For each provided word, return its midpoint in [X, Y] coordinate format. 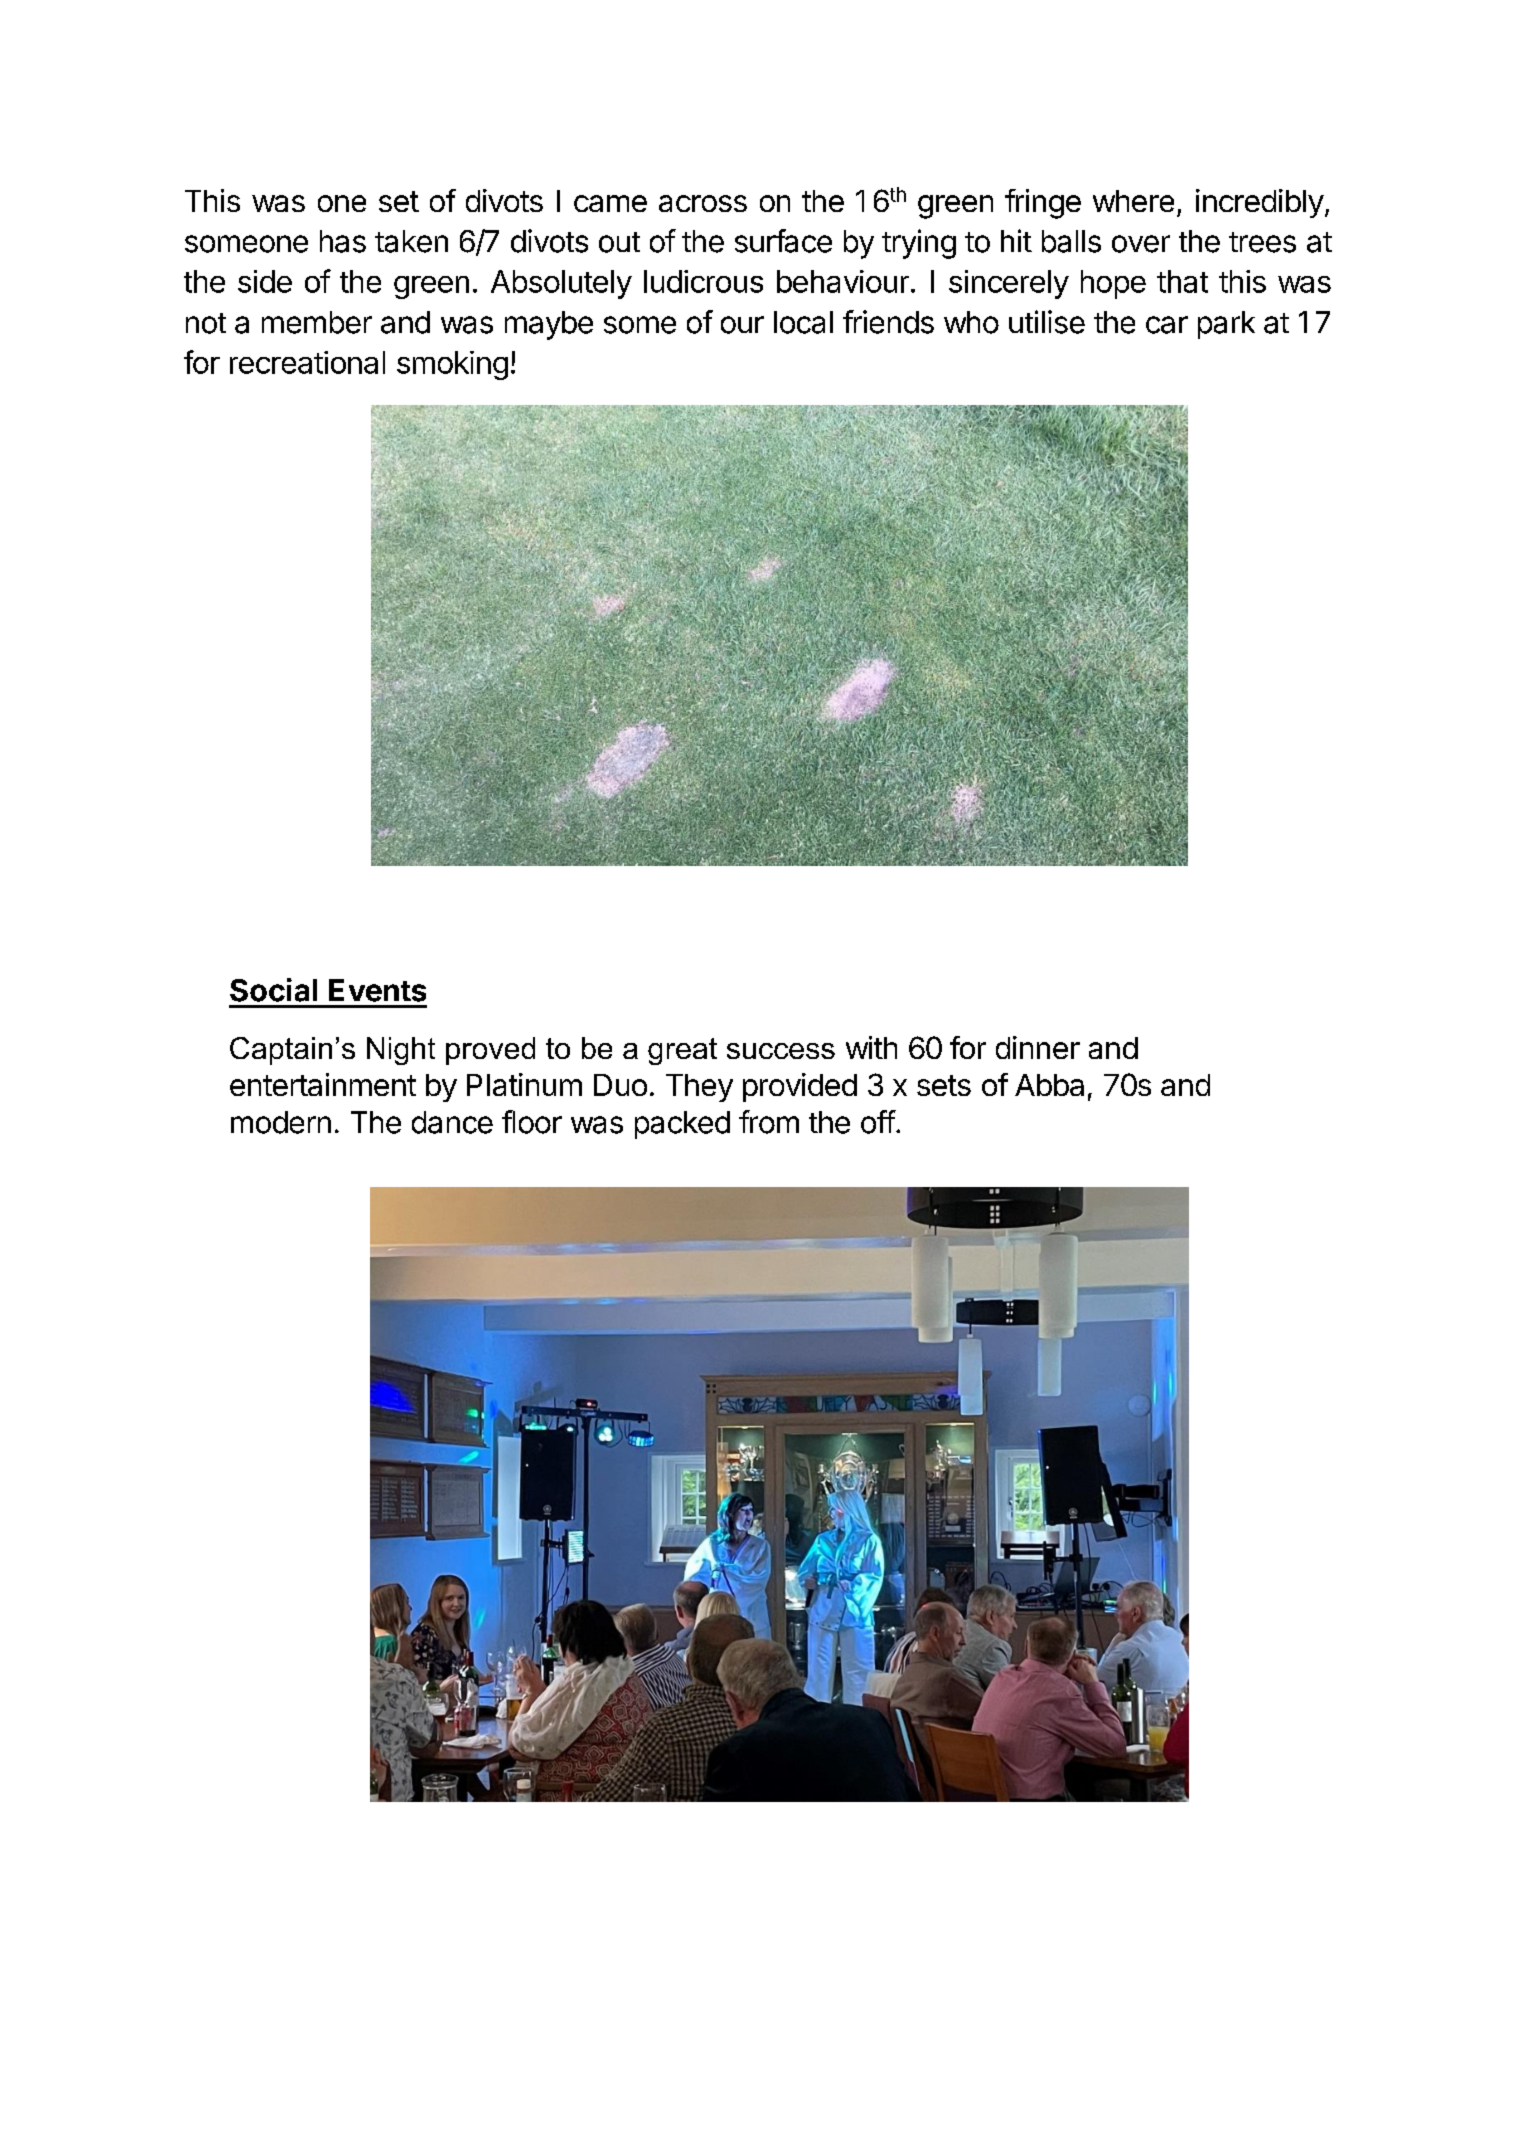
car [1167, 325]
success [781, 1051]
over [1141, 244]
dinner [1038, 1047]
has [343, 241]
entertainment [323, 1084]
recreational [307, 362]
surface [783, 241]
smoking [452, 365]
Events [377, 990]
